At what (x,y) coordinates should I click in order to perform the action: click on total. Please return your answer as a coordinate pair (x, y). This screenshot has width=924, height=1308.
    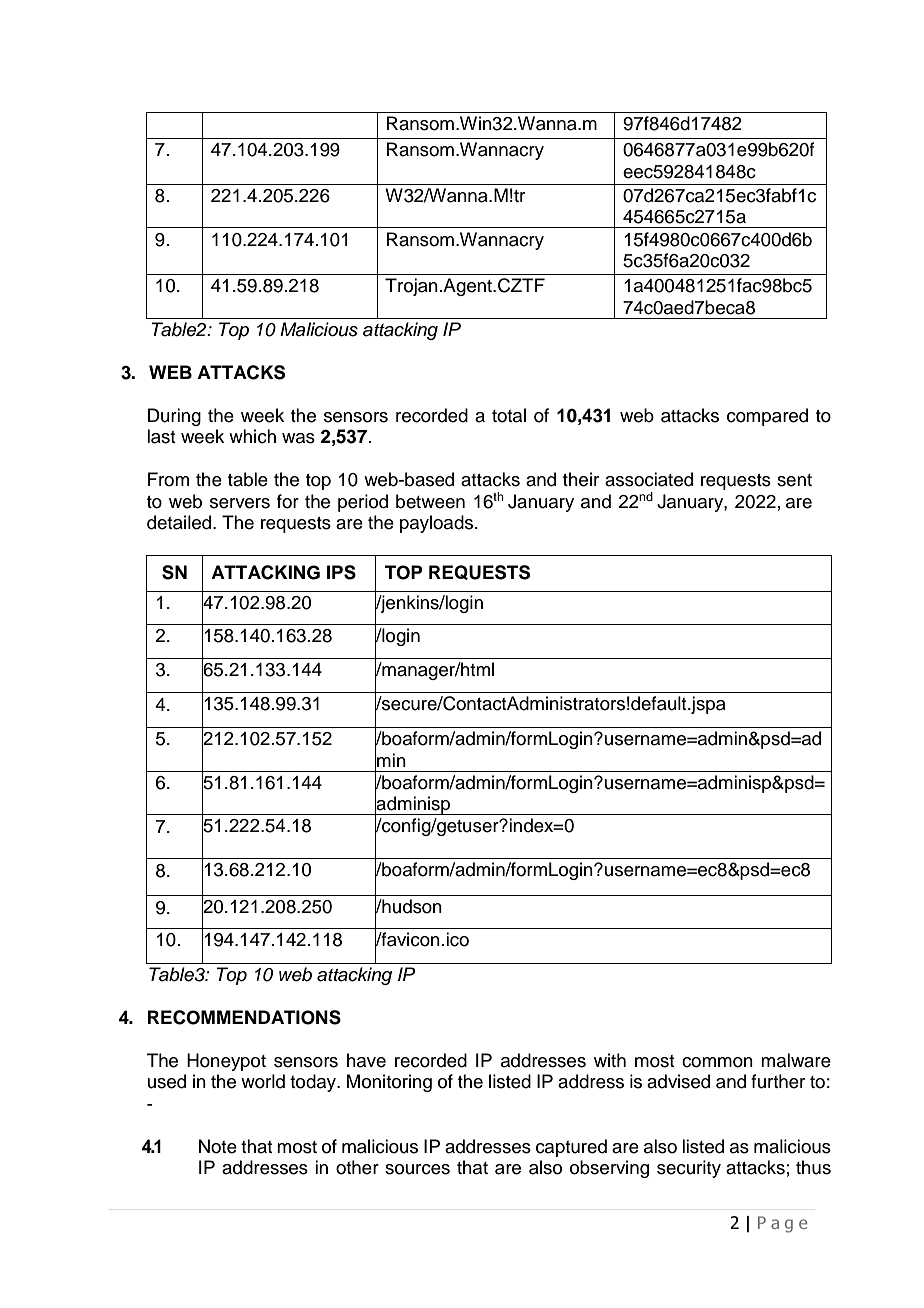
    Looking at the image, I should click on (509, 415).
